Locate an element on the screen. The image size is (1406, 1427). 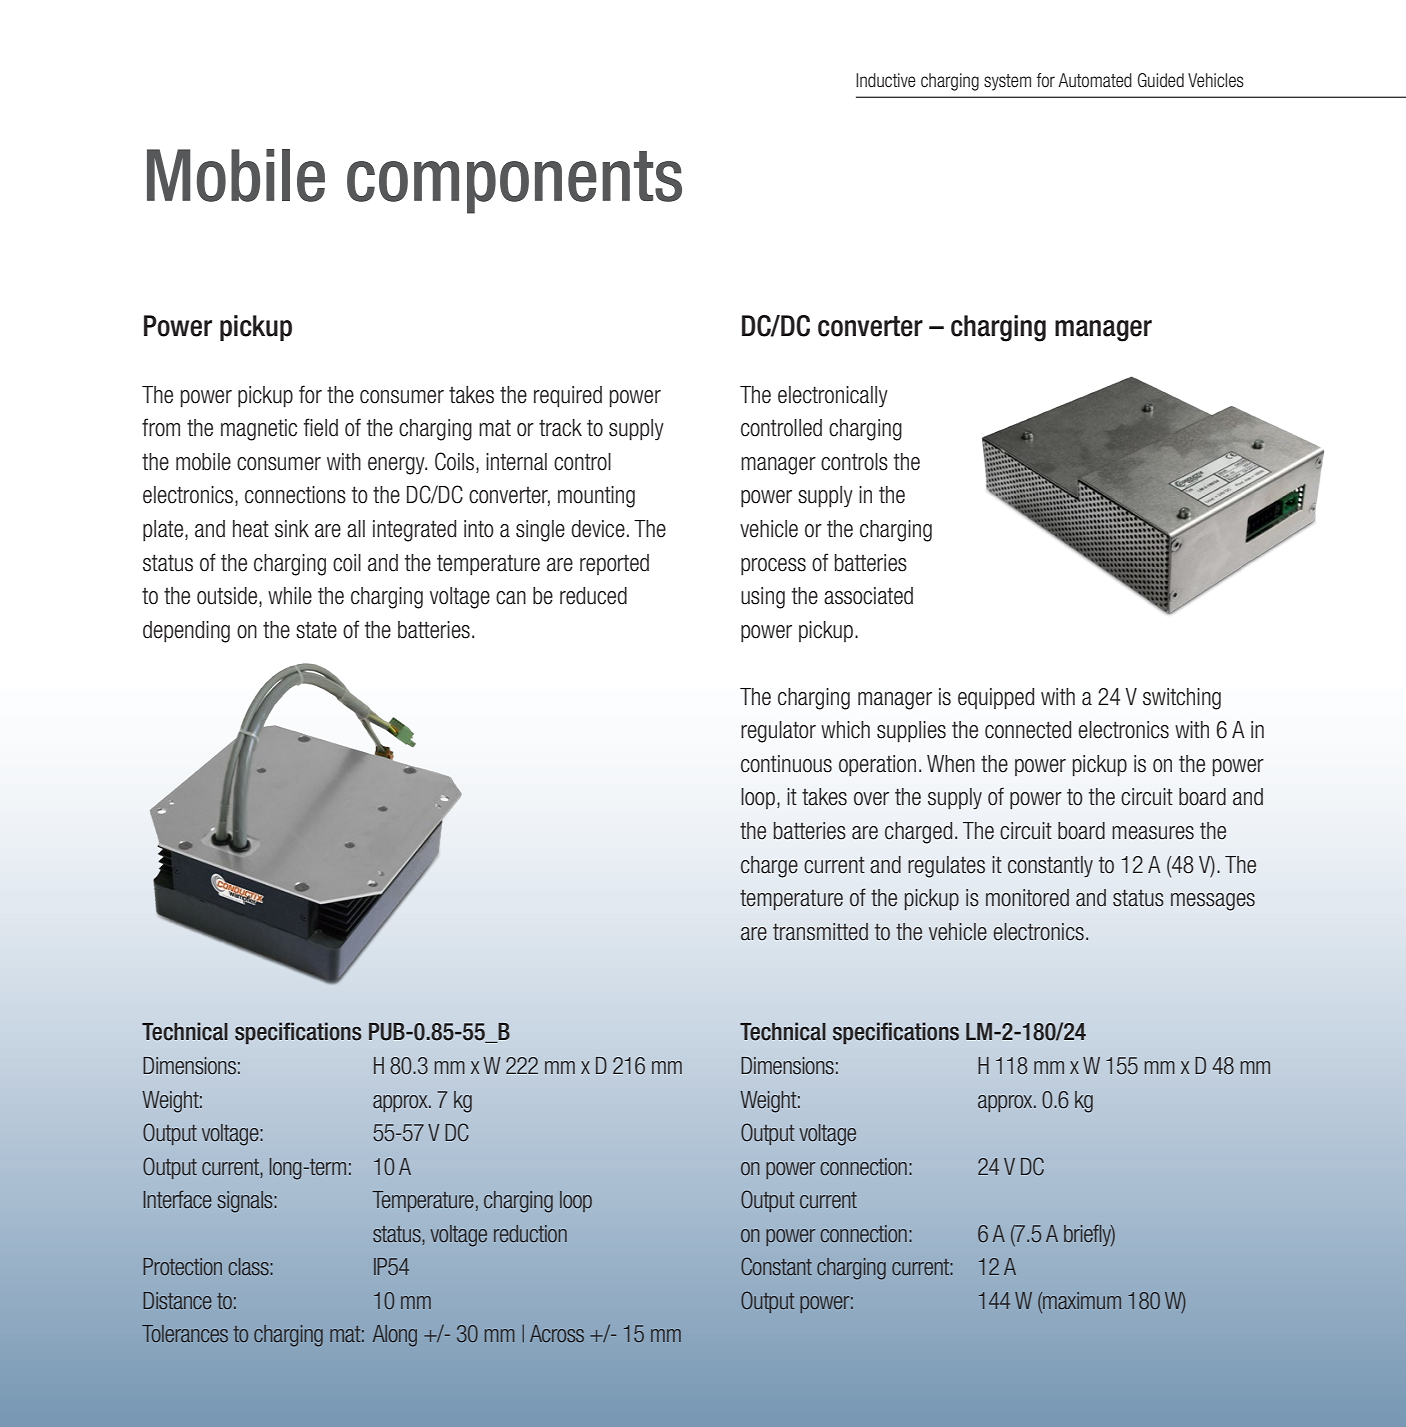
state is located at coordinates (316, 630).
